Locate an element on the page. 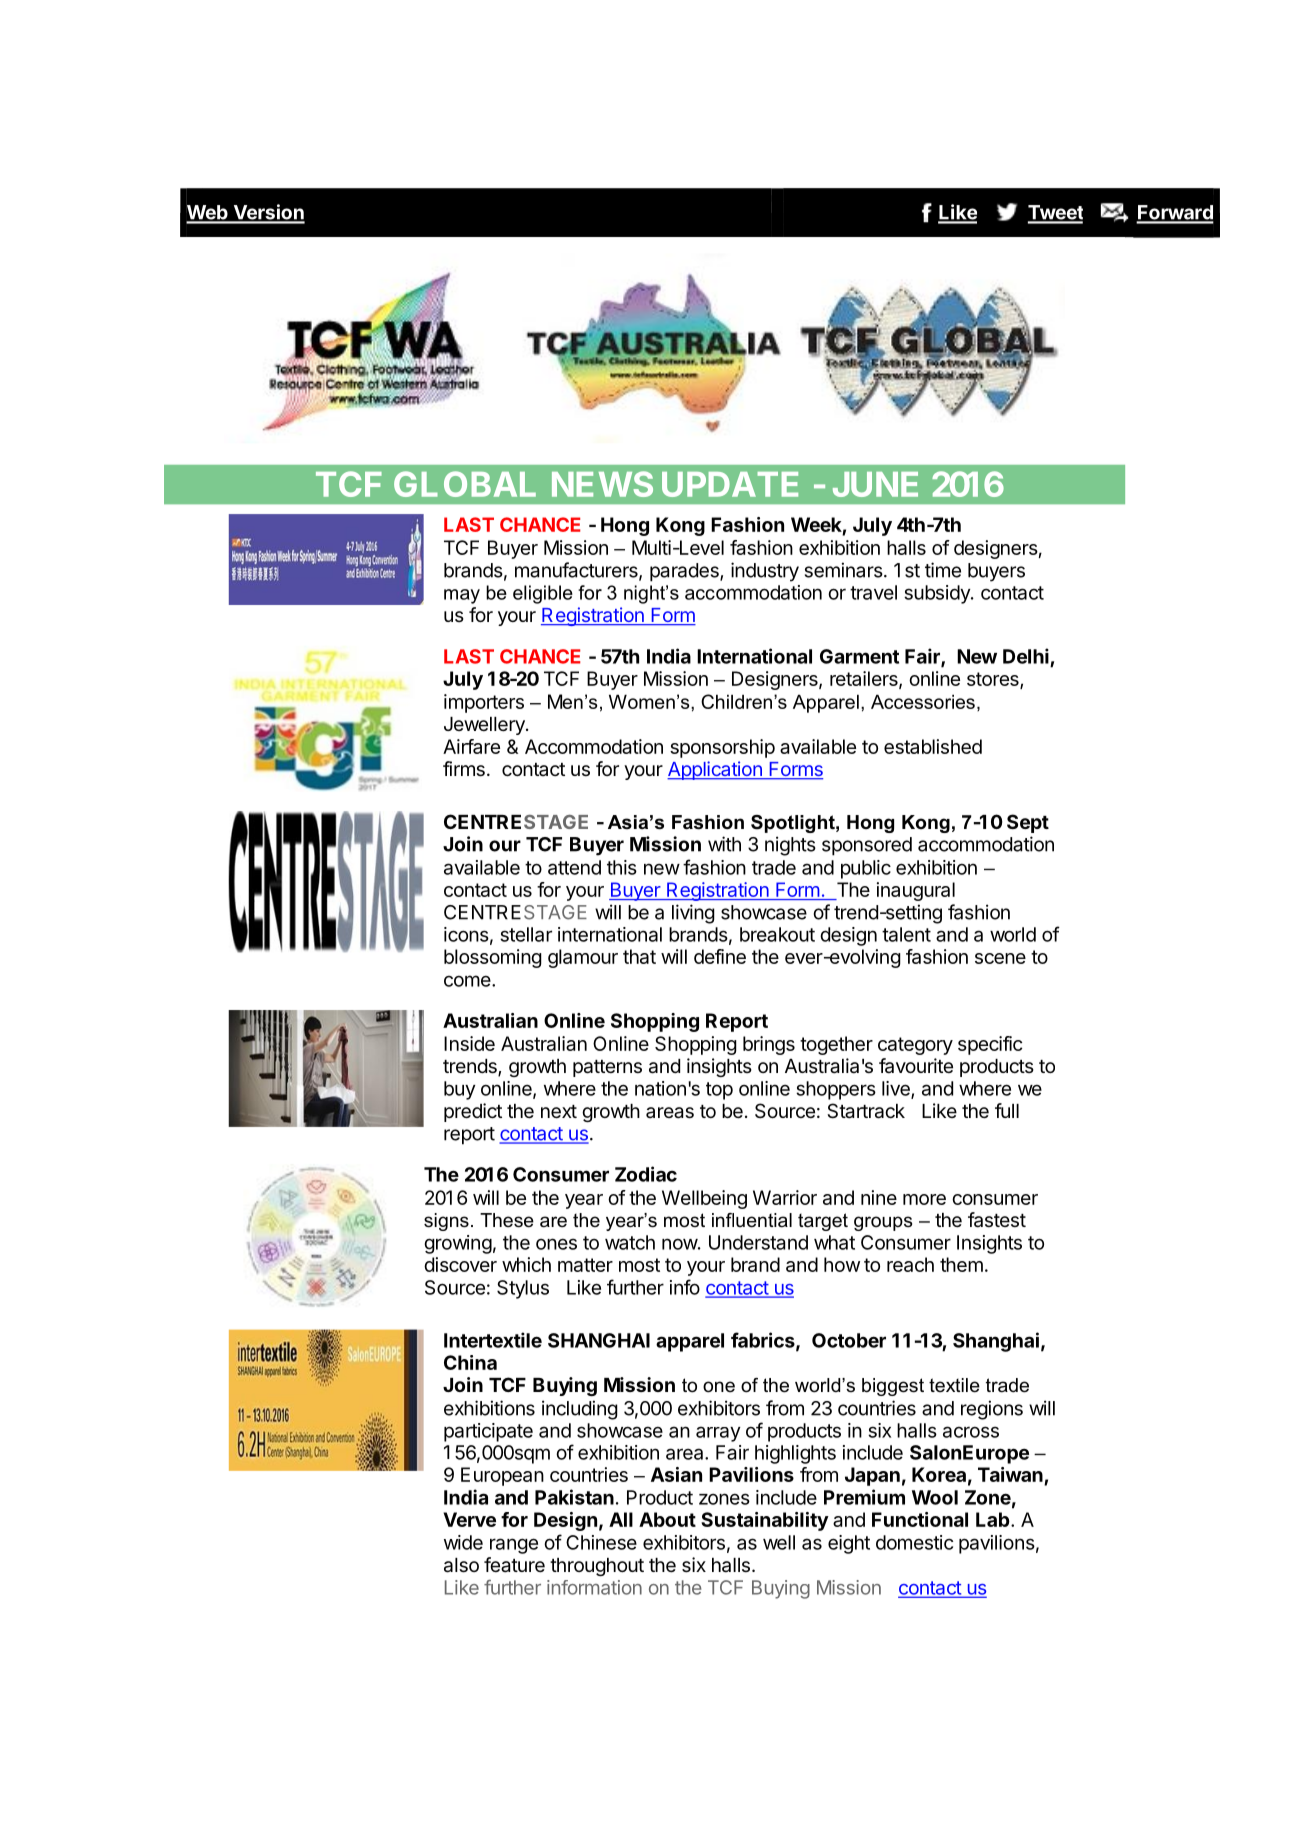 The image size is (1289, 1823). GLOBAL is located at coordinates (465, 484).
